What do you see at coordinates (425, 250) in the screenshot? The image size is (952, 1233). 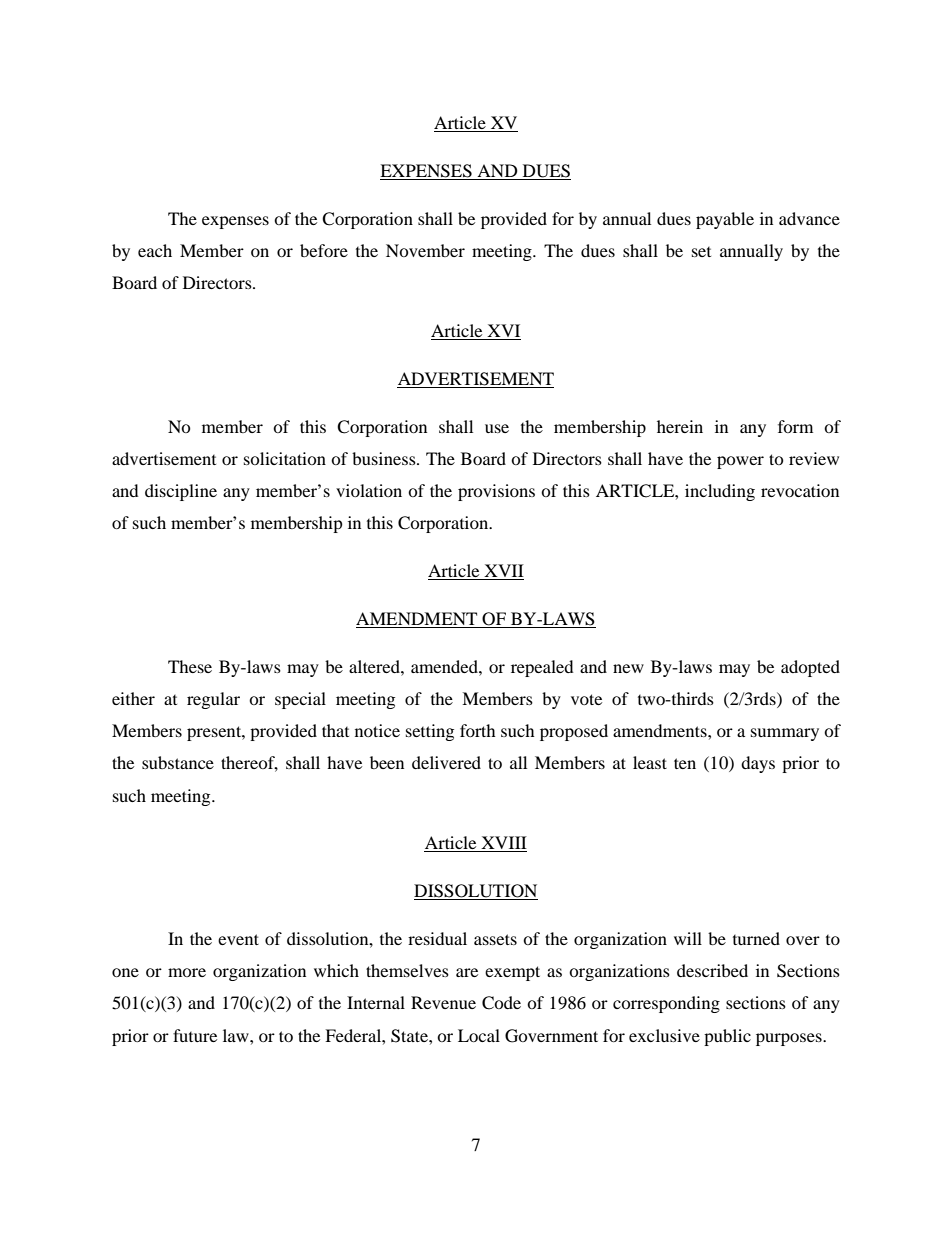 I see `November` at bounding box center [425, 250].
